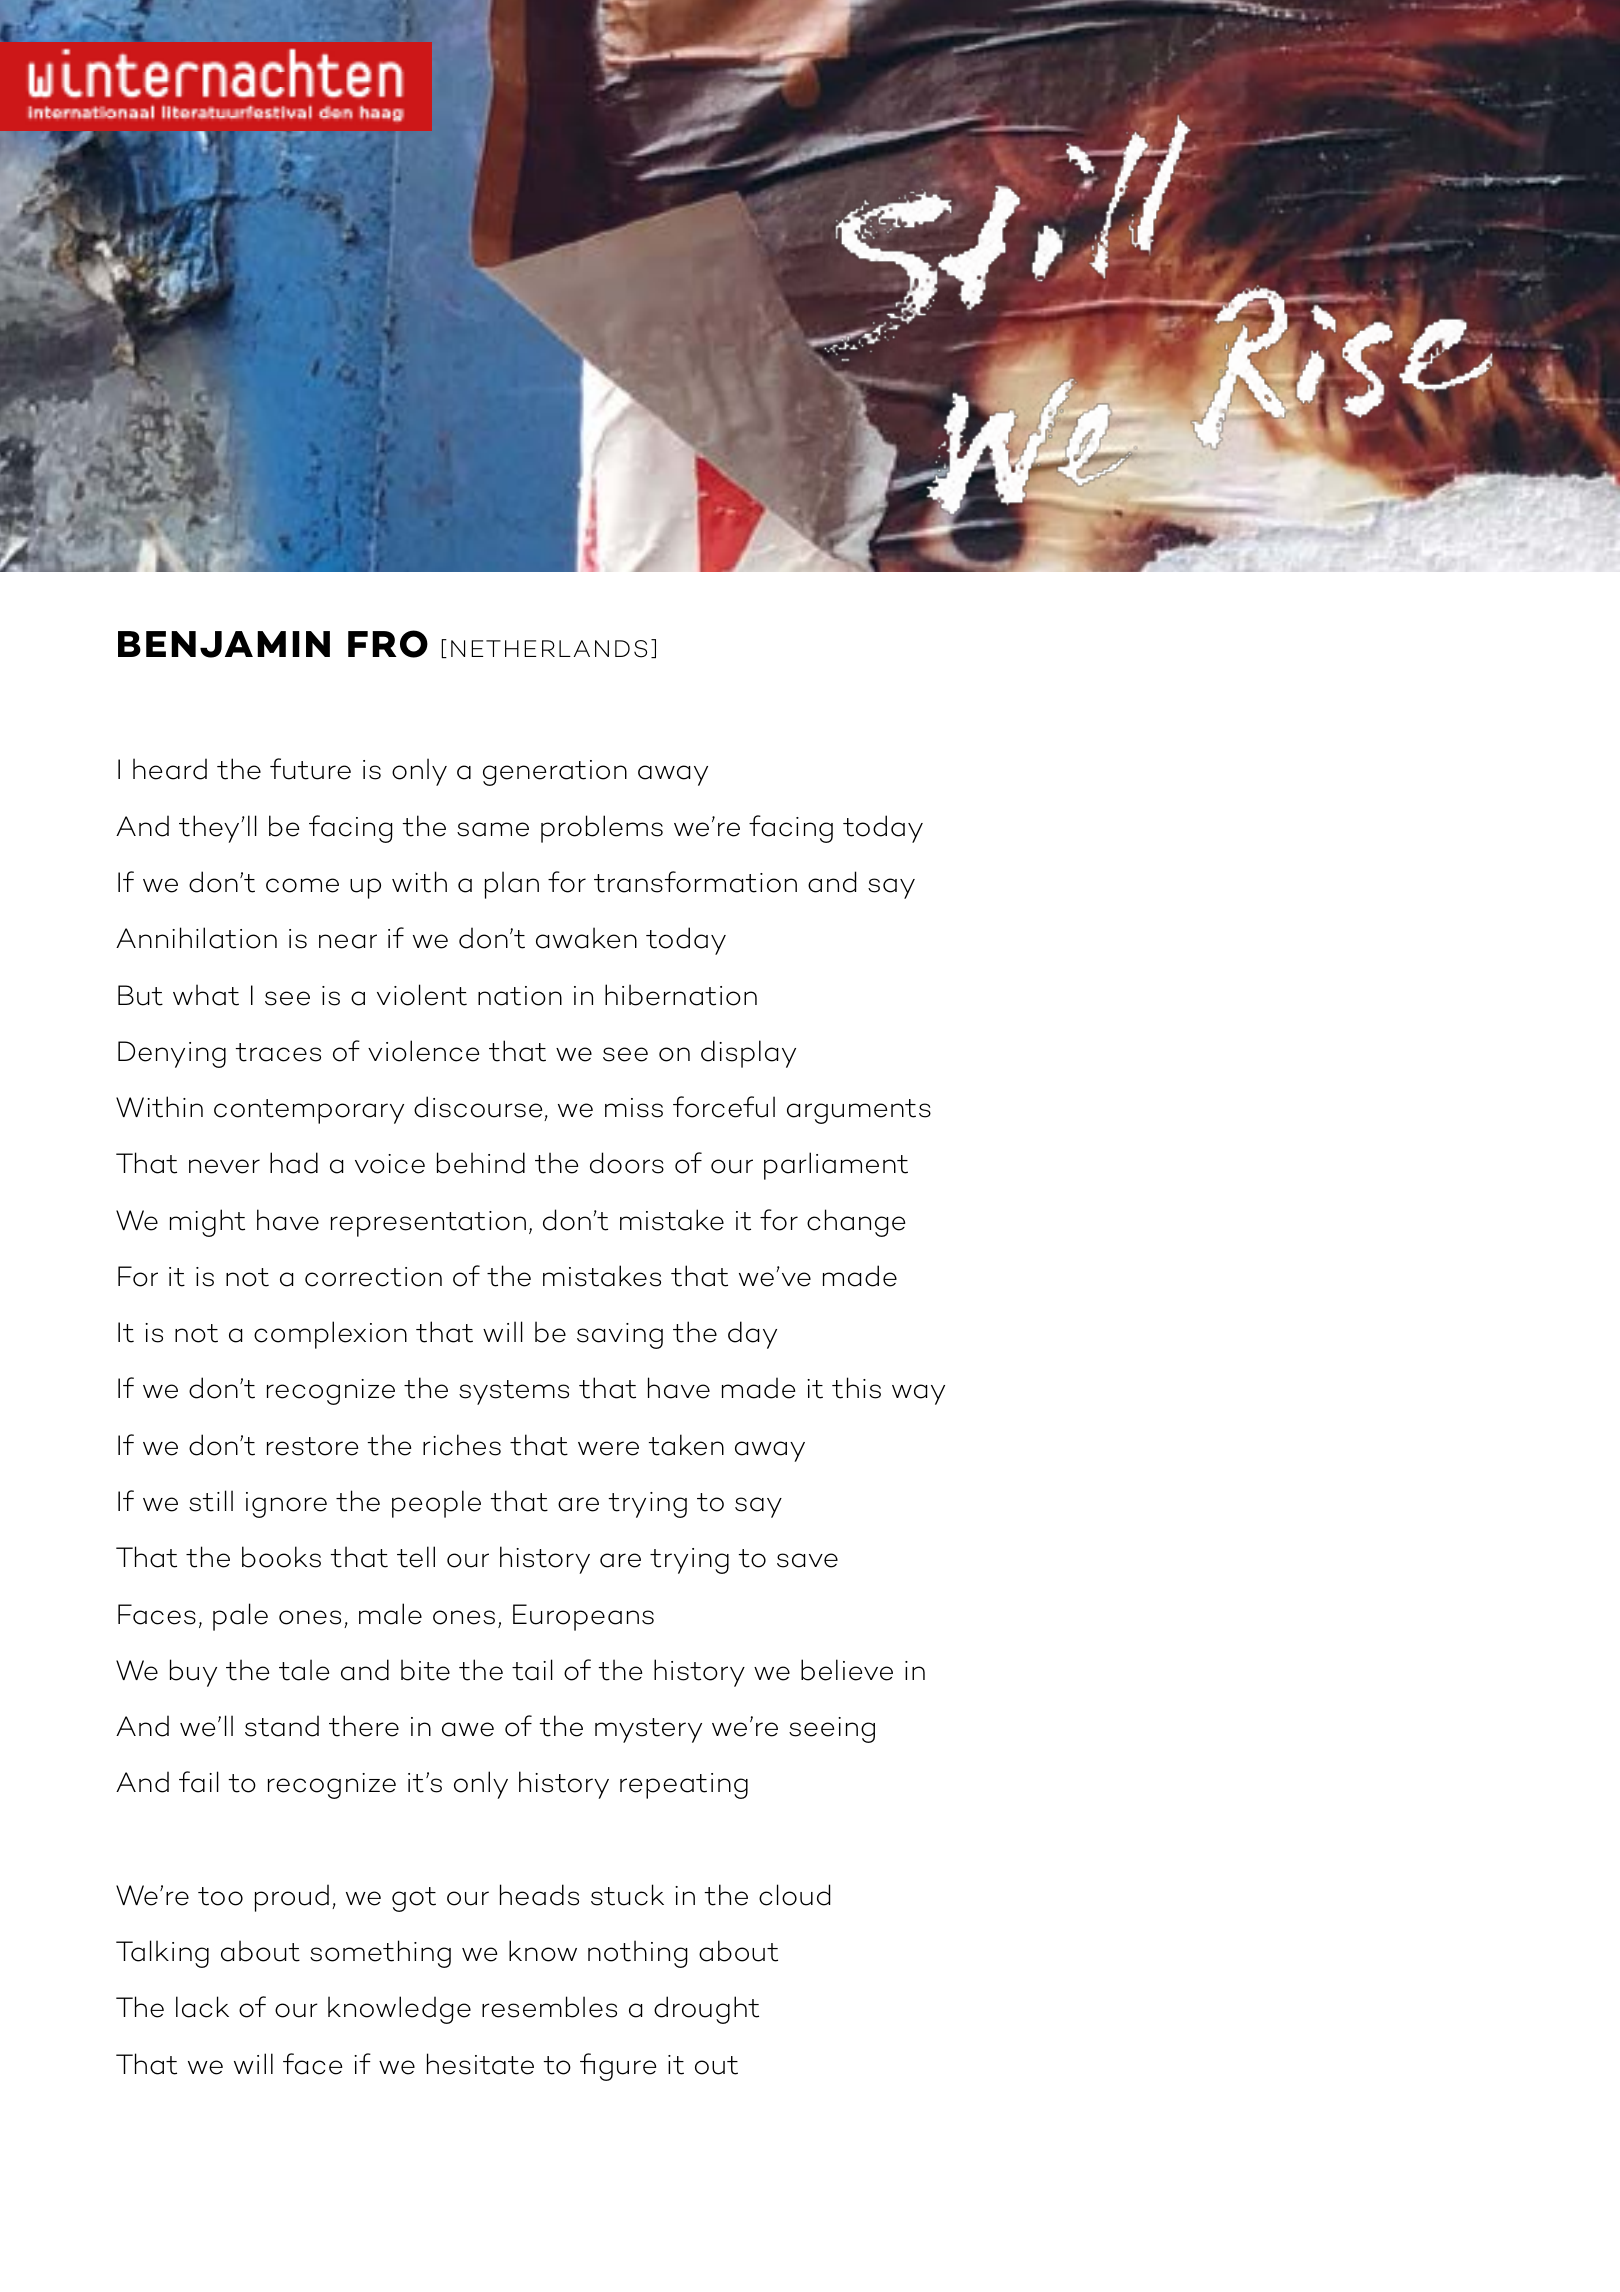 Image resolution: width=1620 pixels, height=2292 pixels. What do you see at coordinates (514, 1392) in the page?
I see `systems` at bounding box center [514, 1392].
